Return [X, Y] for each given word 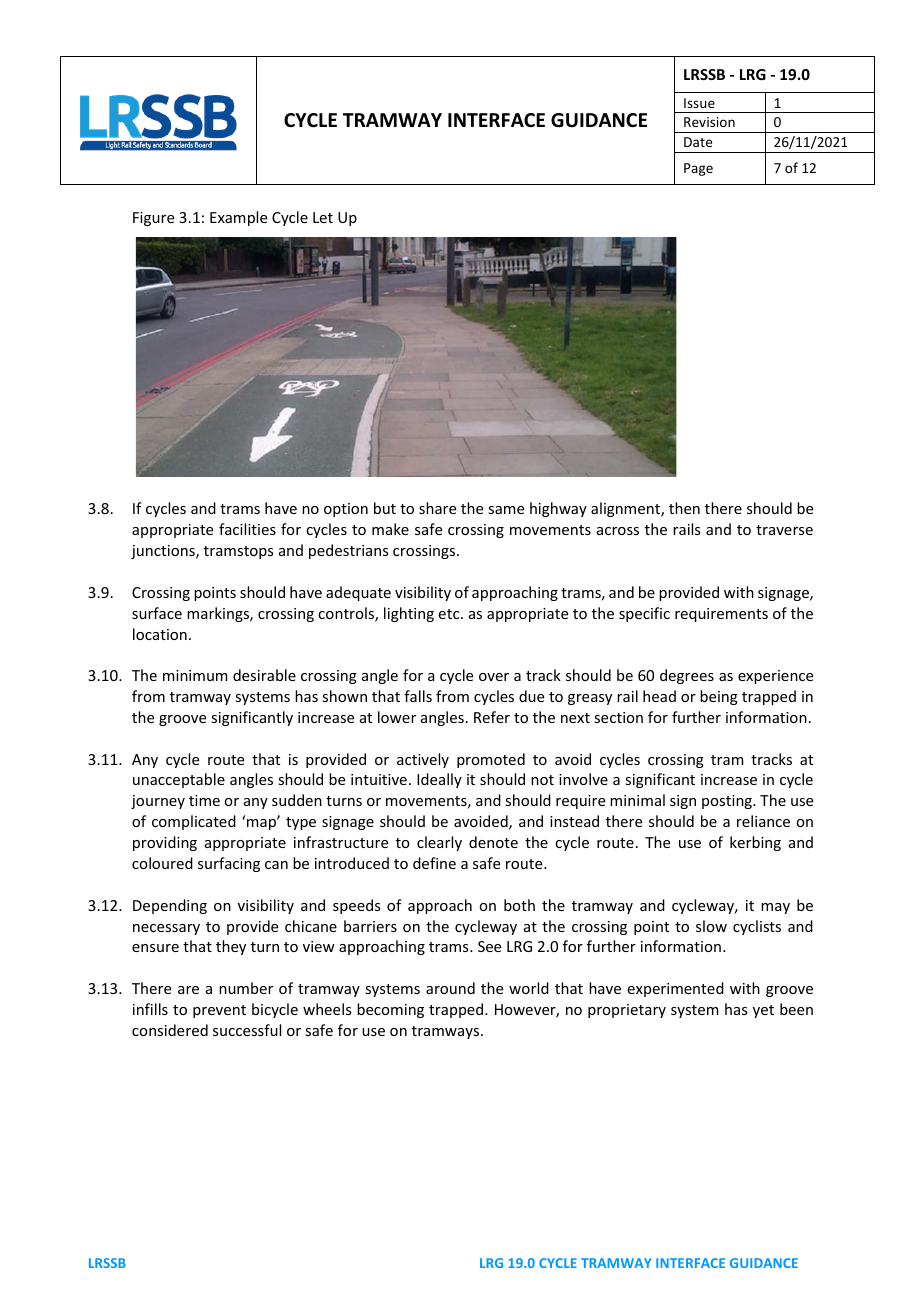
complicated [194, 822]
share [437, 508]
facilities [247, 529]
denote [493, 842]
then [684, 508]
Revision [709, 122]
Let [323, 217]
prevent [219, 1011]
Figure [153, 219]
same [506, 510]
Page [698, 169]
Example [238, 218]
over [494, 677]
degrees [687, 676]
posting [728, 802]
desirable [264, 675]
